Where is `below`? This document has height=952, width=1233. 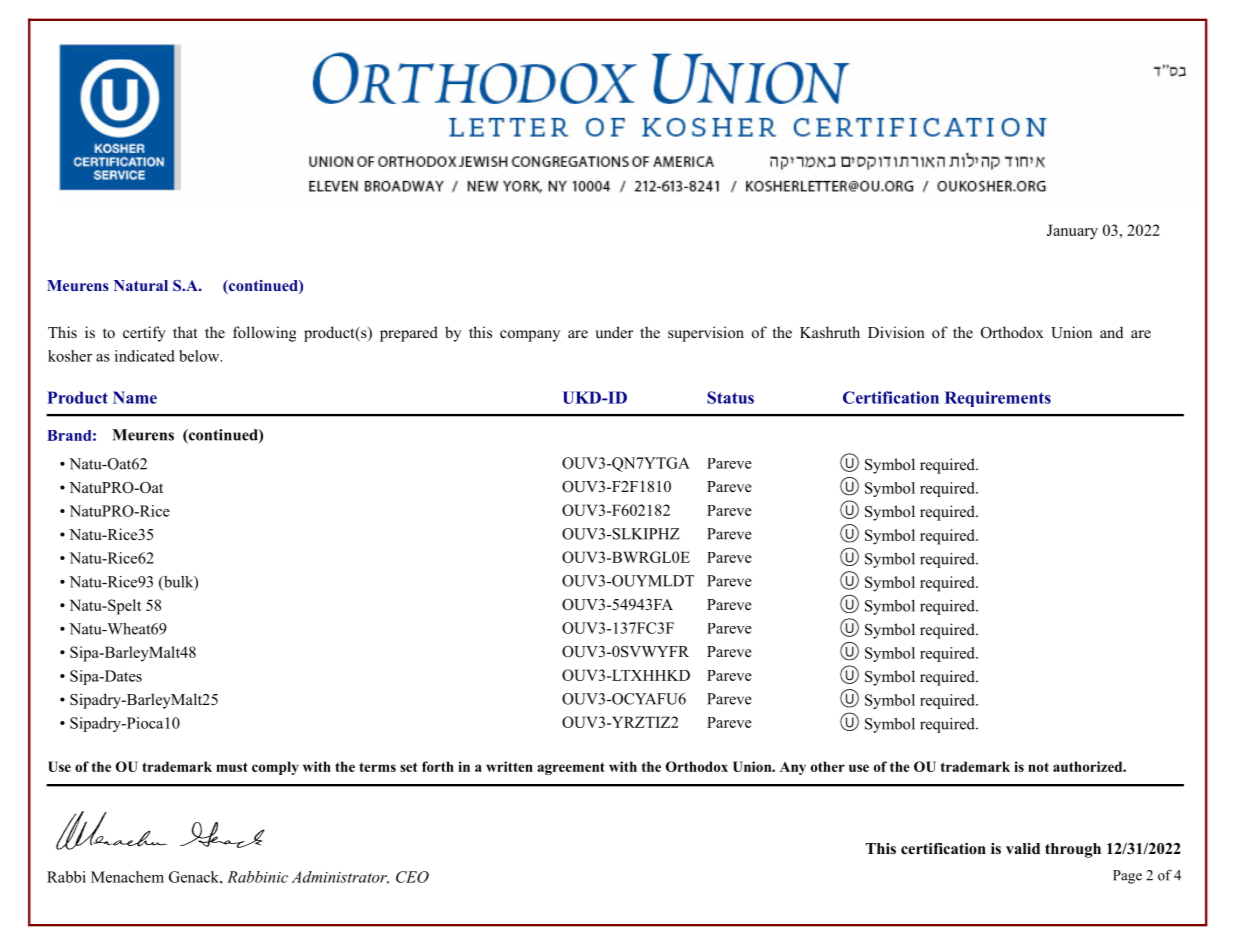
below is located at coordinates (200, 356).
